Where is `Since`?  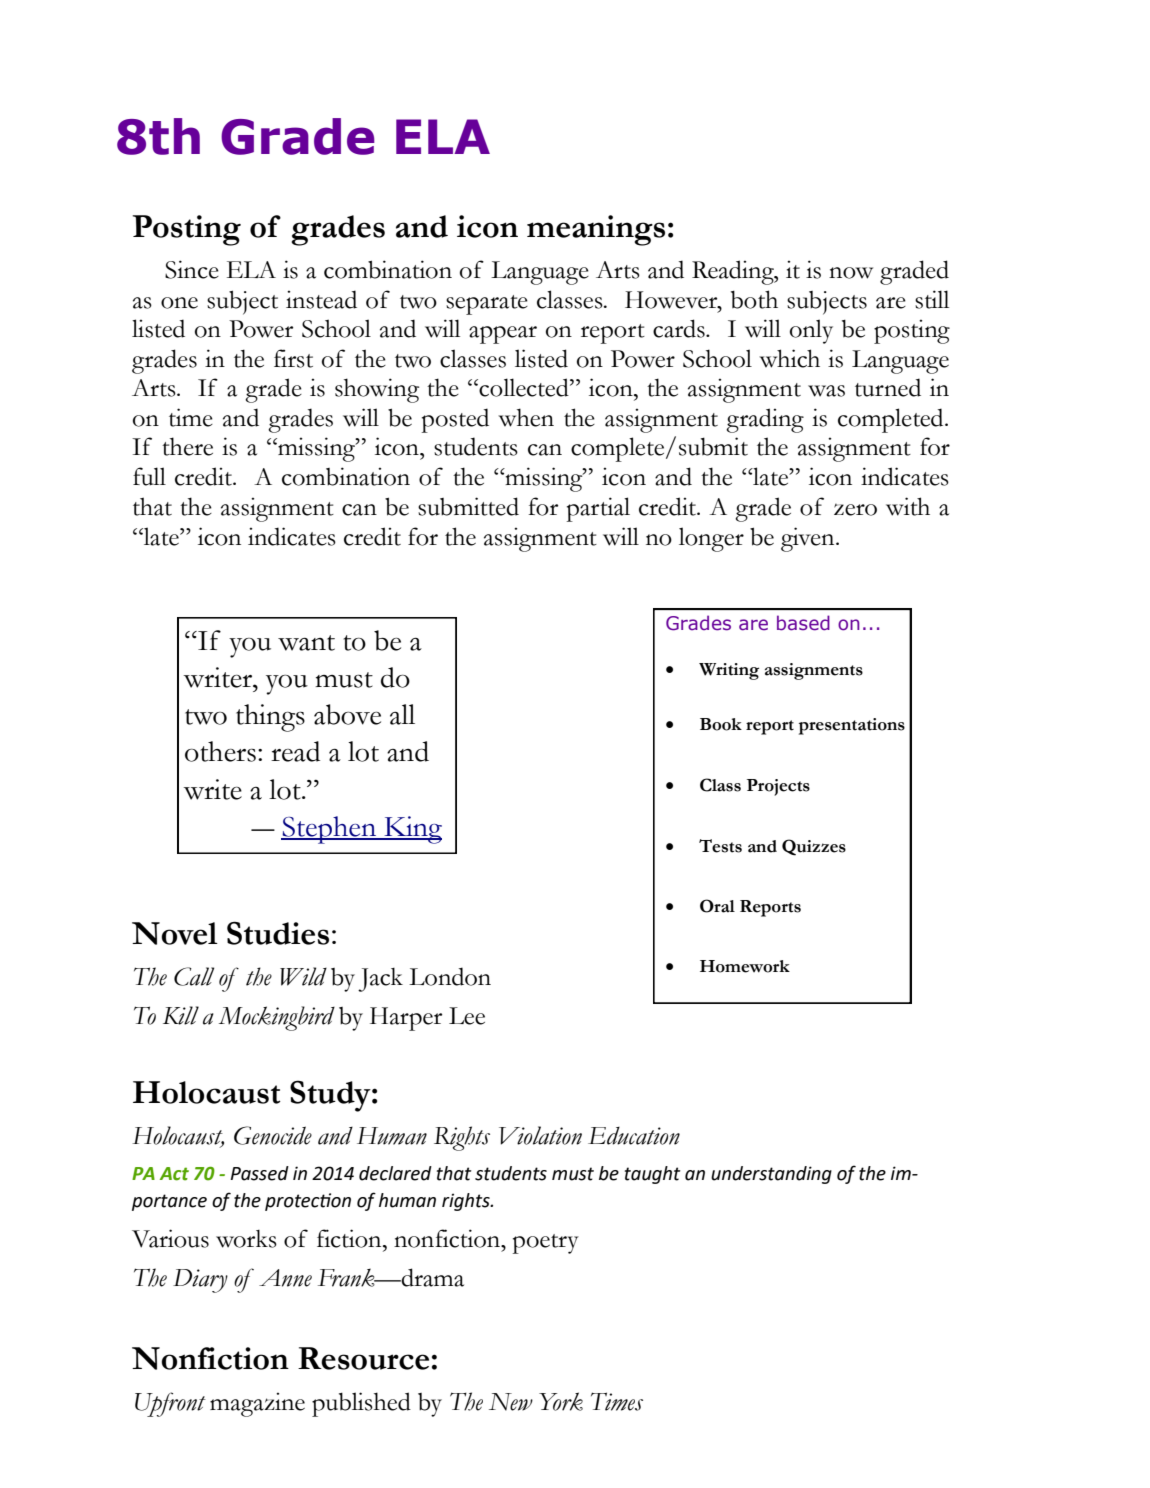
Since is located at coordinates (192, 269).
